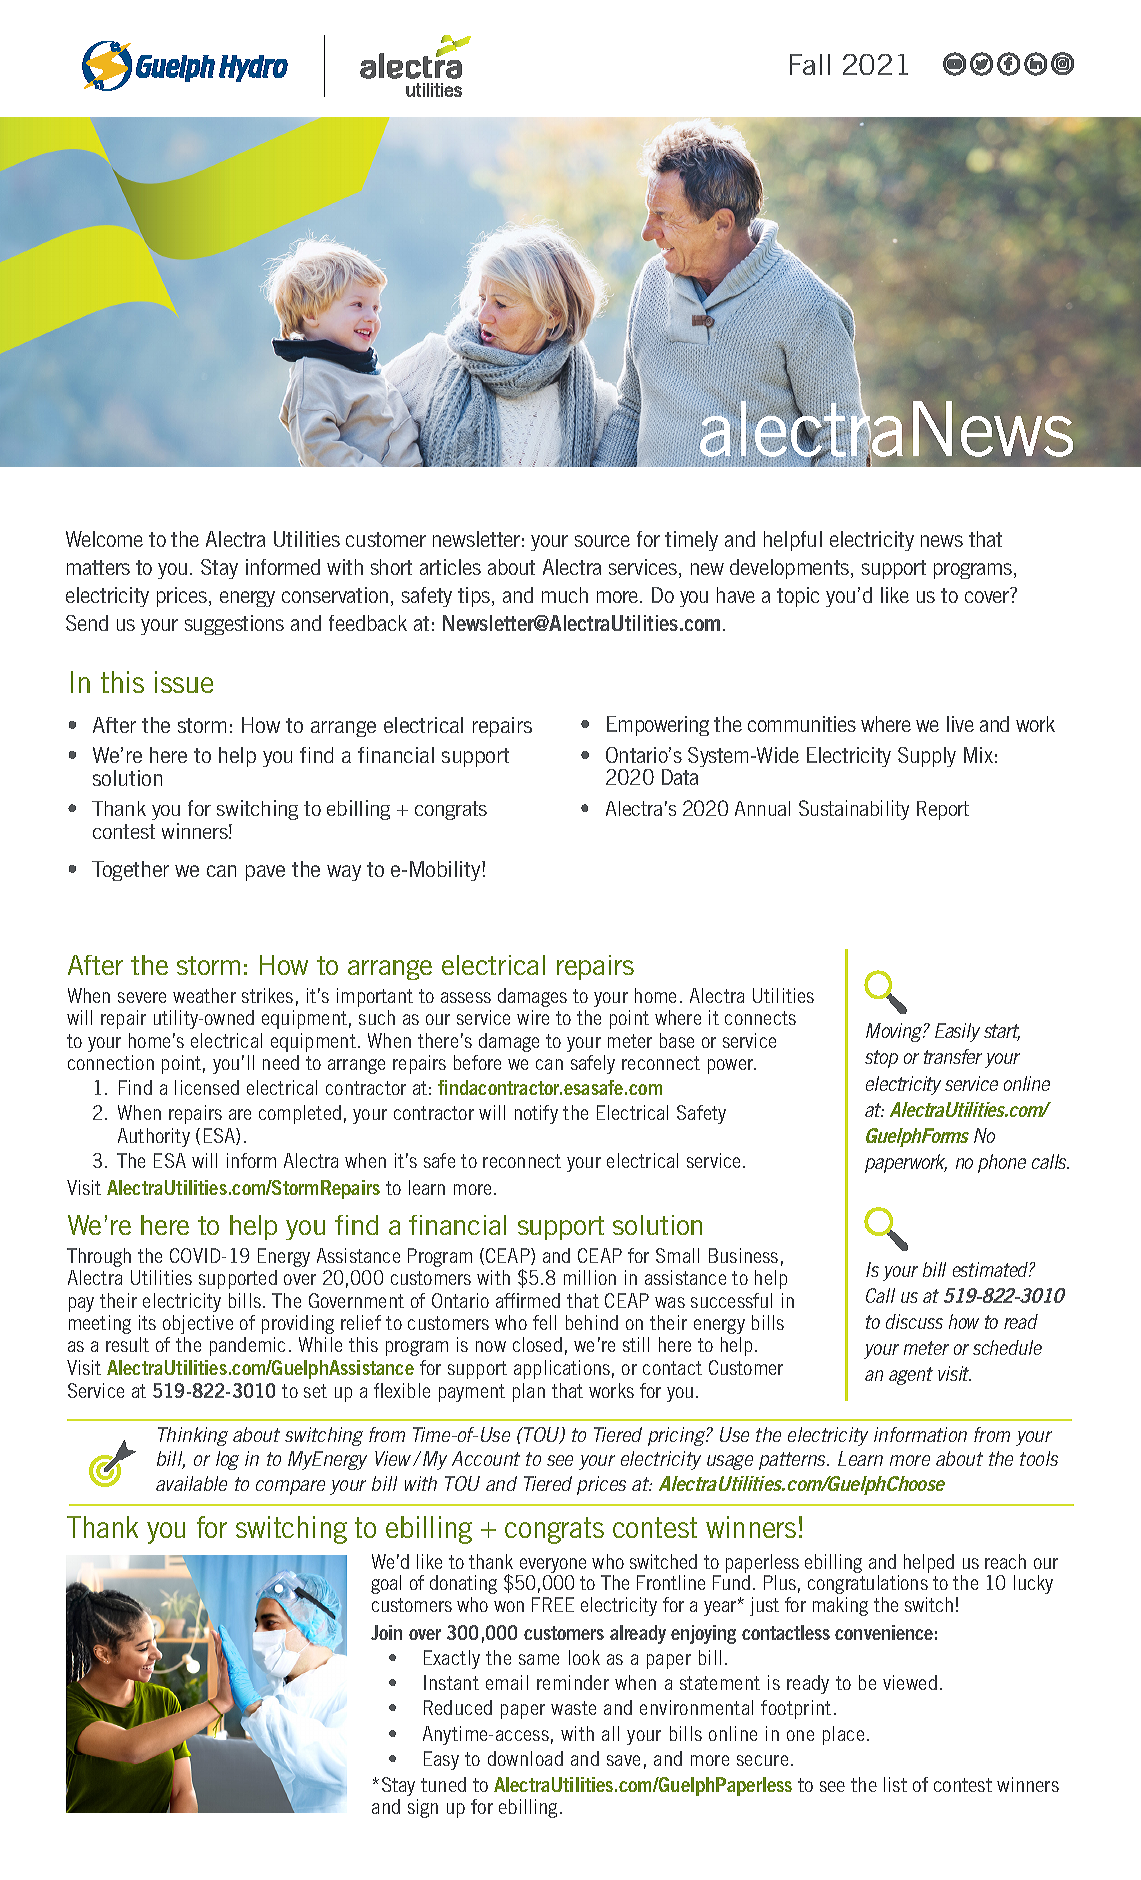  What do you see at coordinates (533, 1017) in the page?
I see `wire` at bounding box center [533, 1017].
